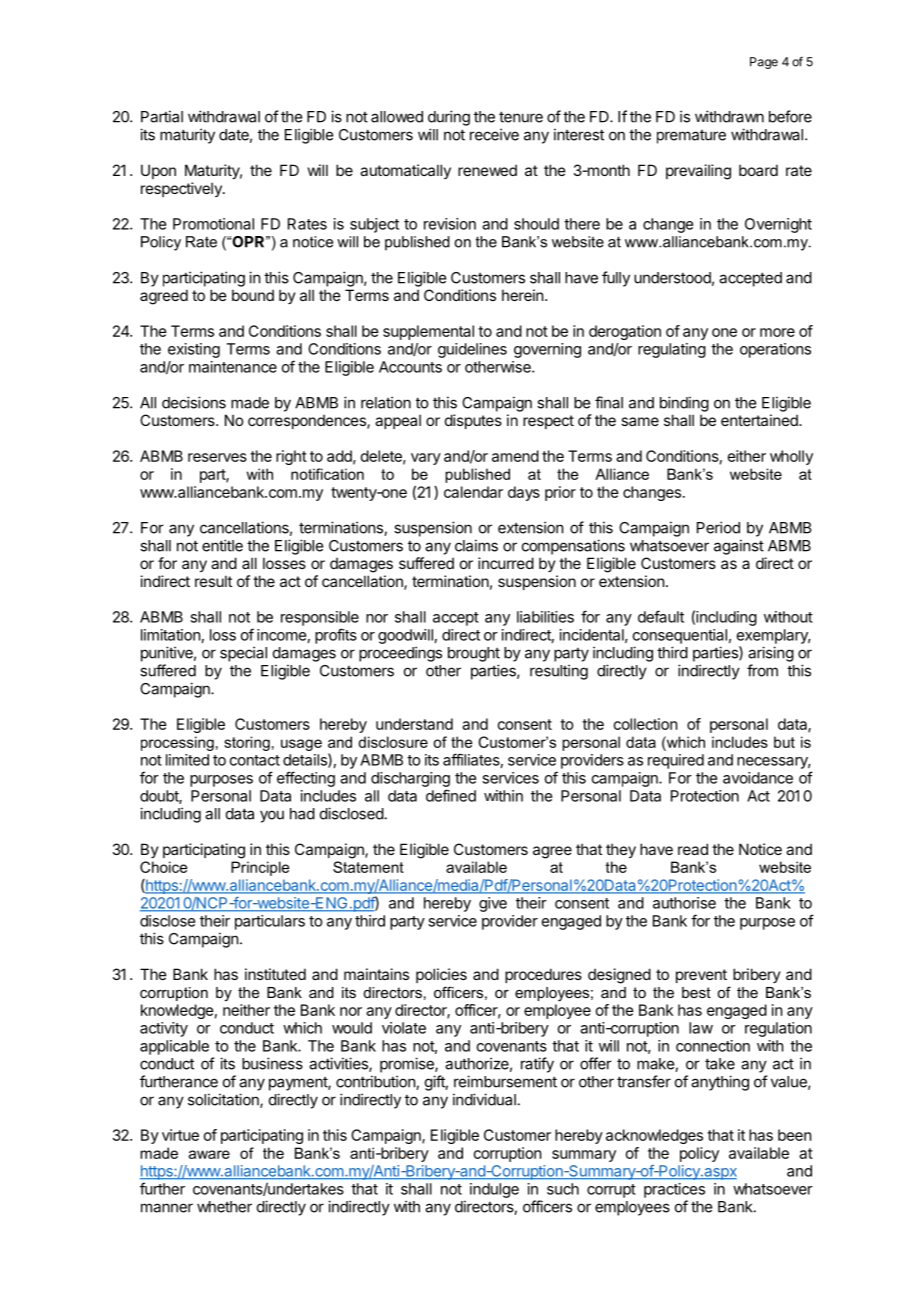 Image resolution: width=924 pixels, height=1308 pixels. What do you see at coordinates (691, 137) in the document?
I see `premature` at bounding box center [691, 137].
